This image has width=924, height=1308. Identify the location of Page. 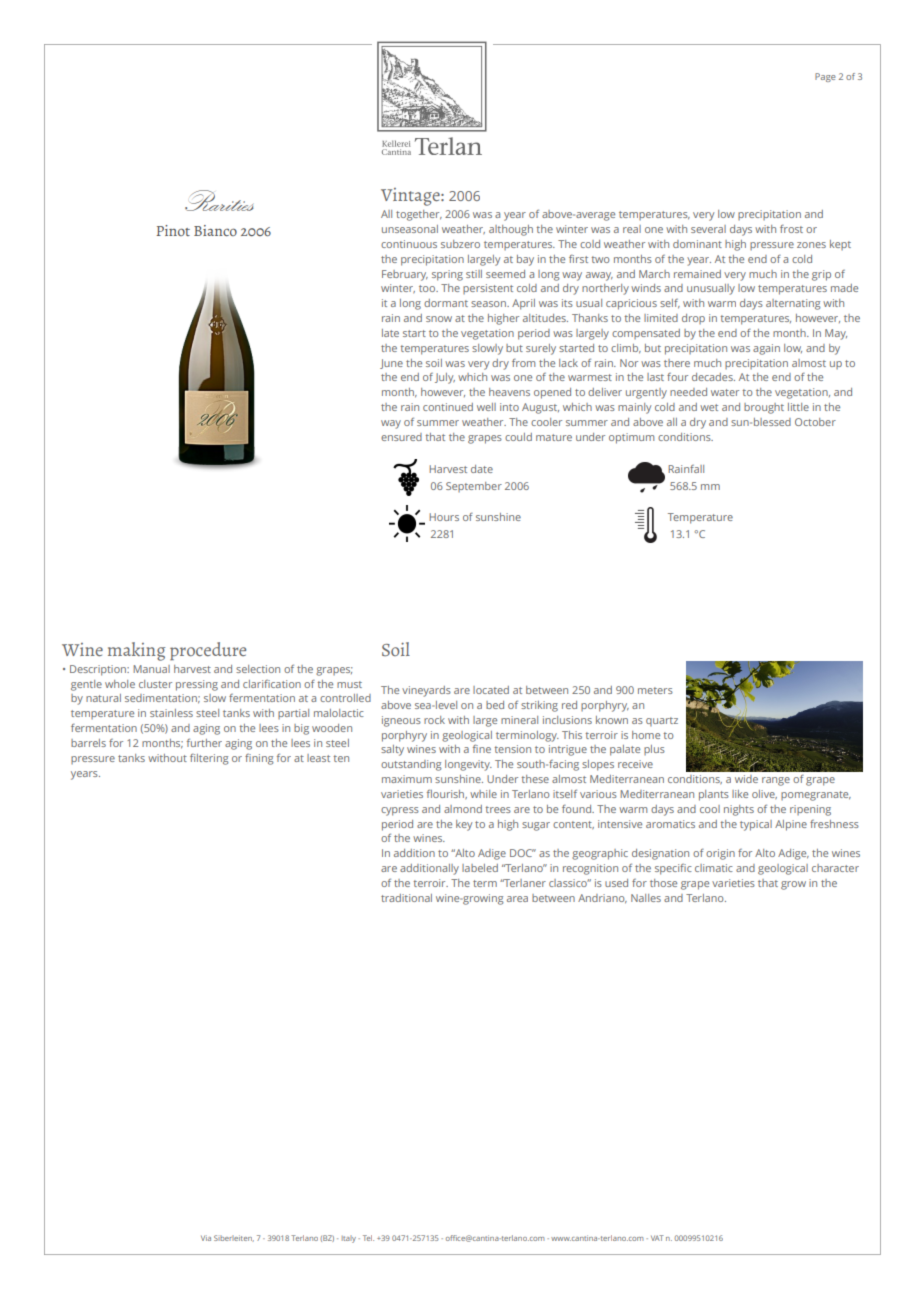
(825, 77).
